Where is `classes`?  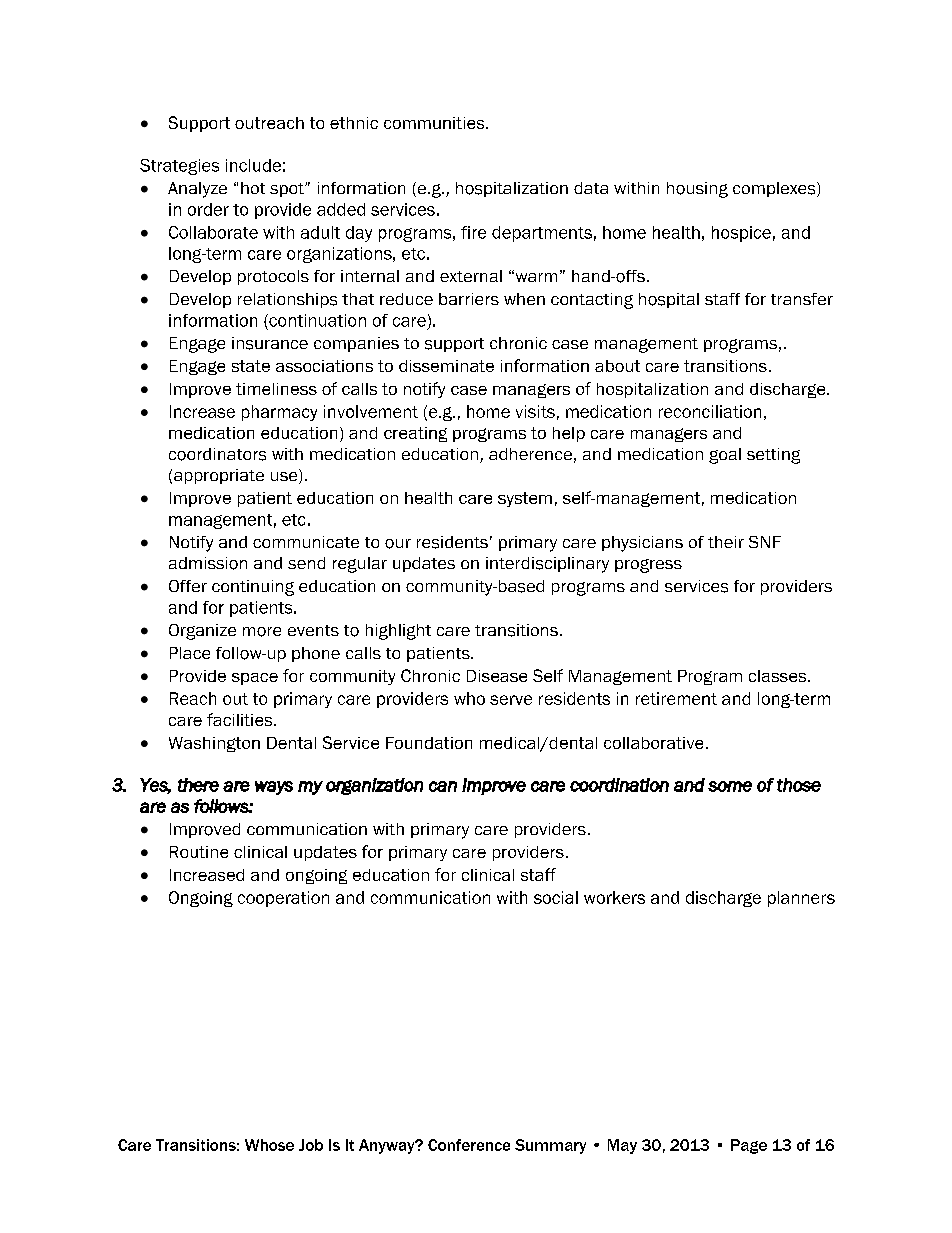 classes is located at coordinates (777, 676).
